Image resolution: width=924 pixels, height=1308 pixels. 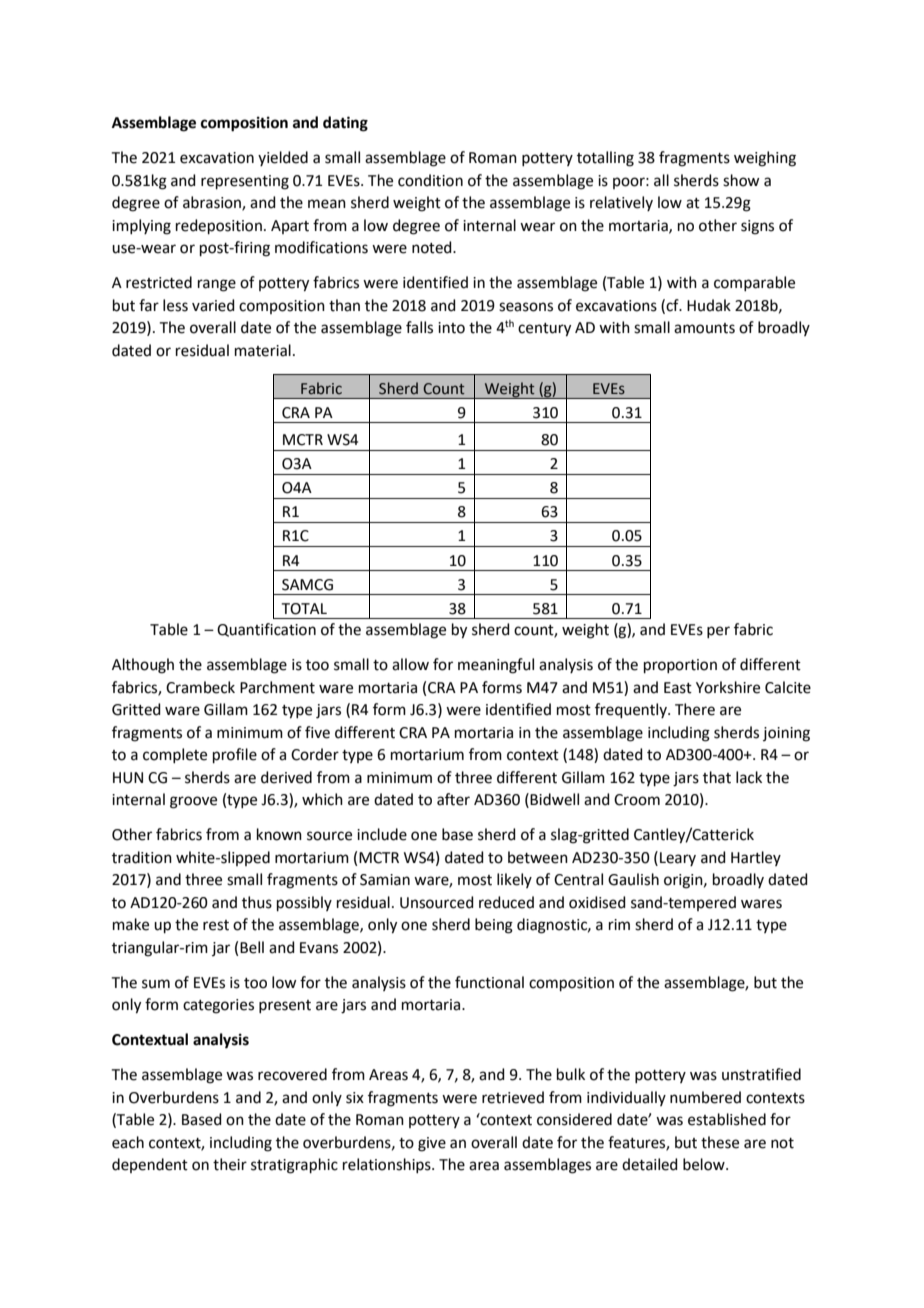 I want to click on material, so click(x=263, y=350).
